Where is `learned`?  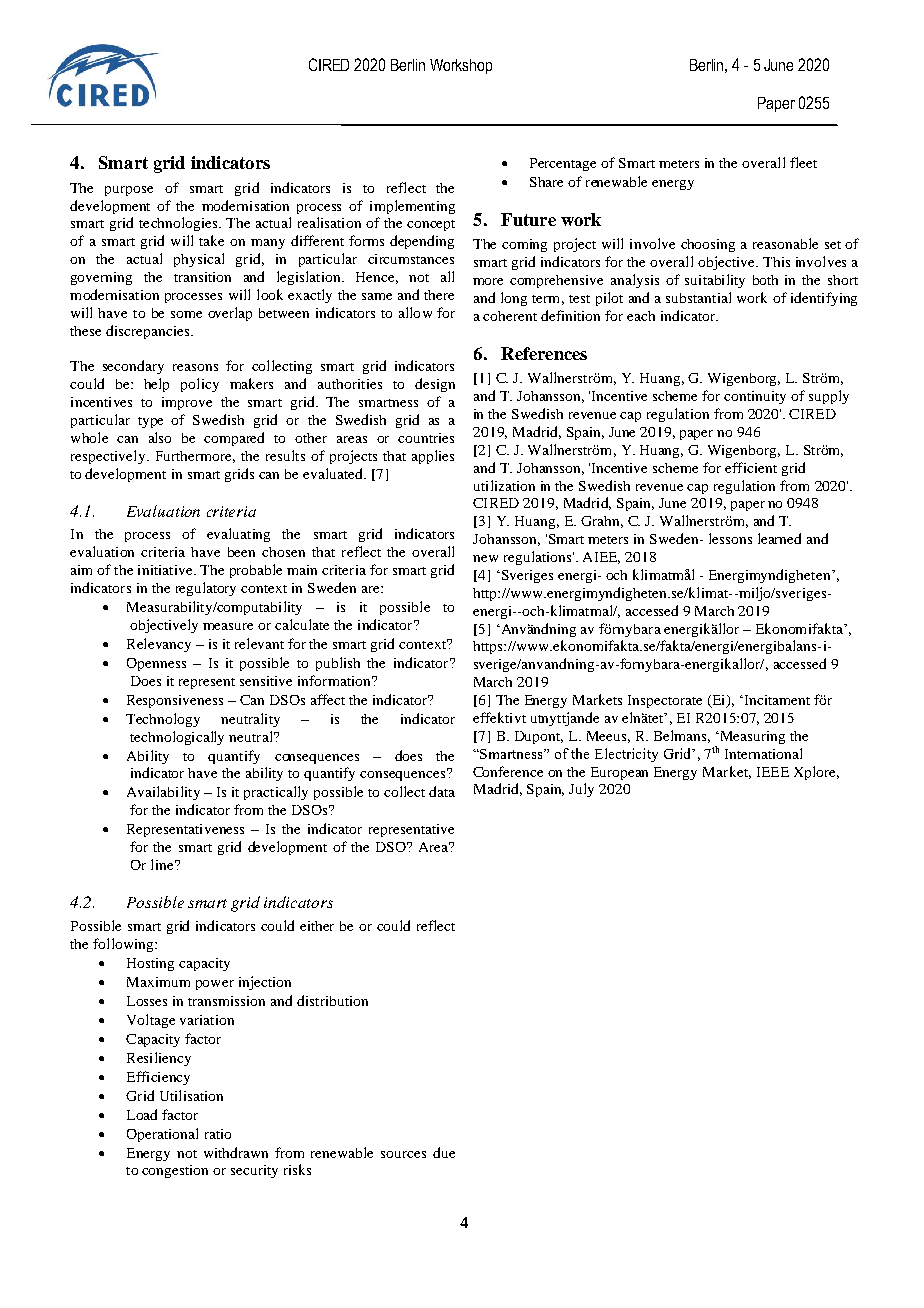 learned is located at coordinates (779, 538).
